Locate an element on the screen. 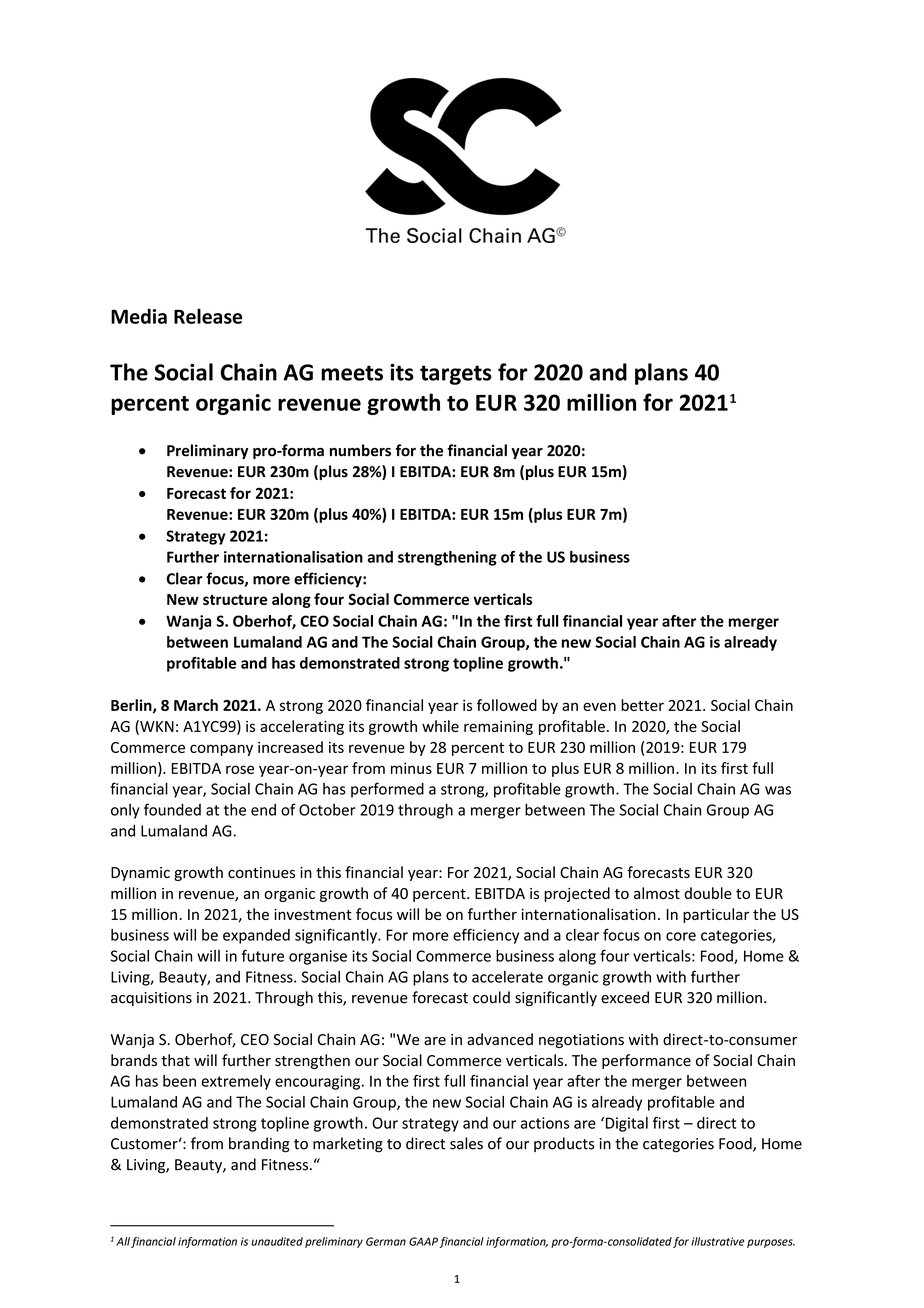 This screenshot has height=1308, width=924. structure is located at coordinates (235, 600).
